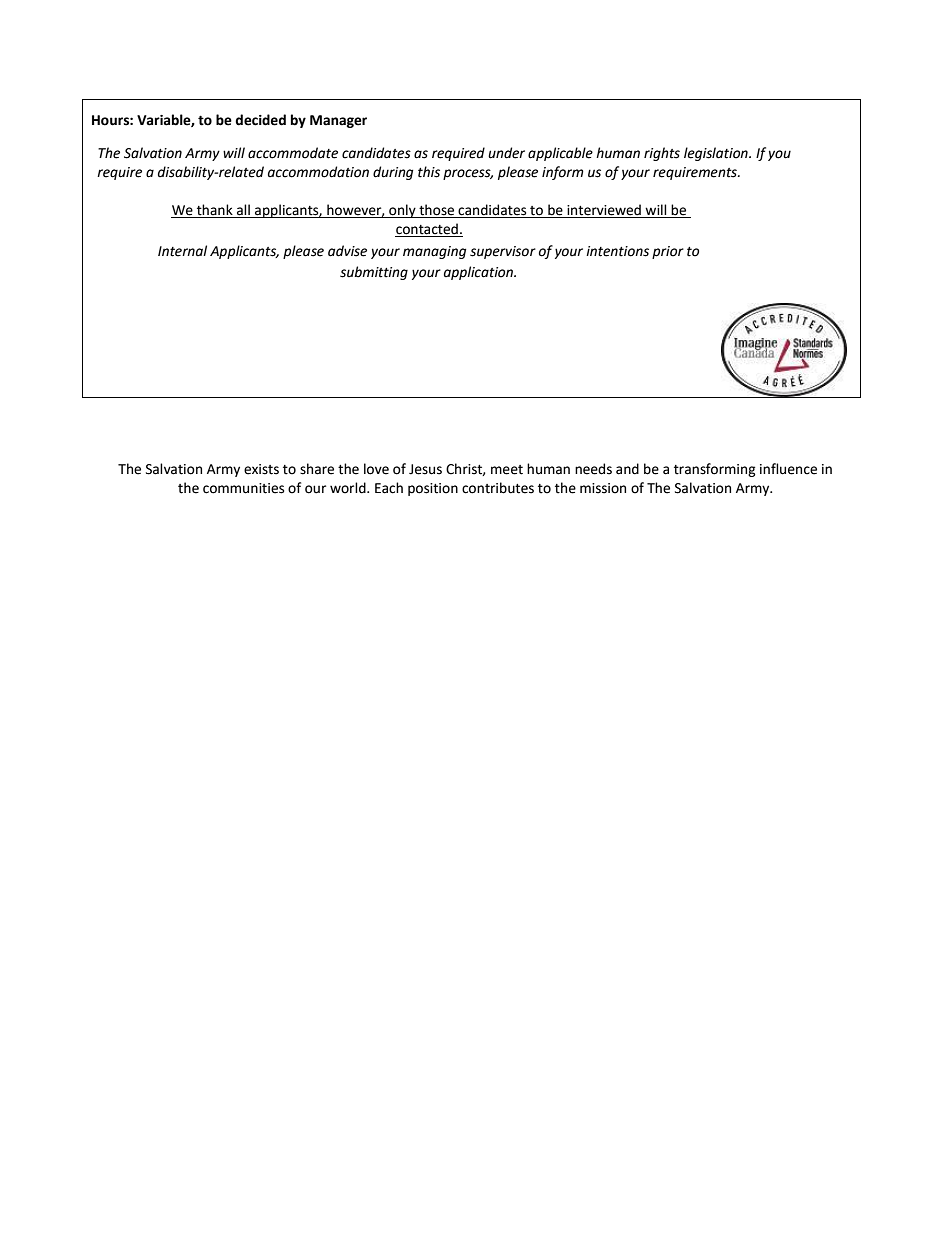  I want to click on intentions, so click(617, 251).
